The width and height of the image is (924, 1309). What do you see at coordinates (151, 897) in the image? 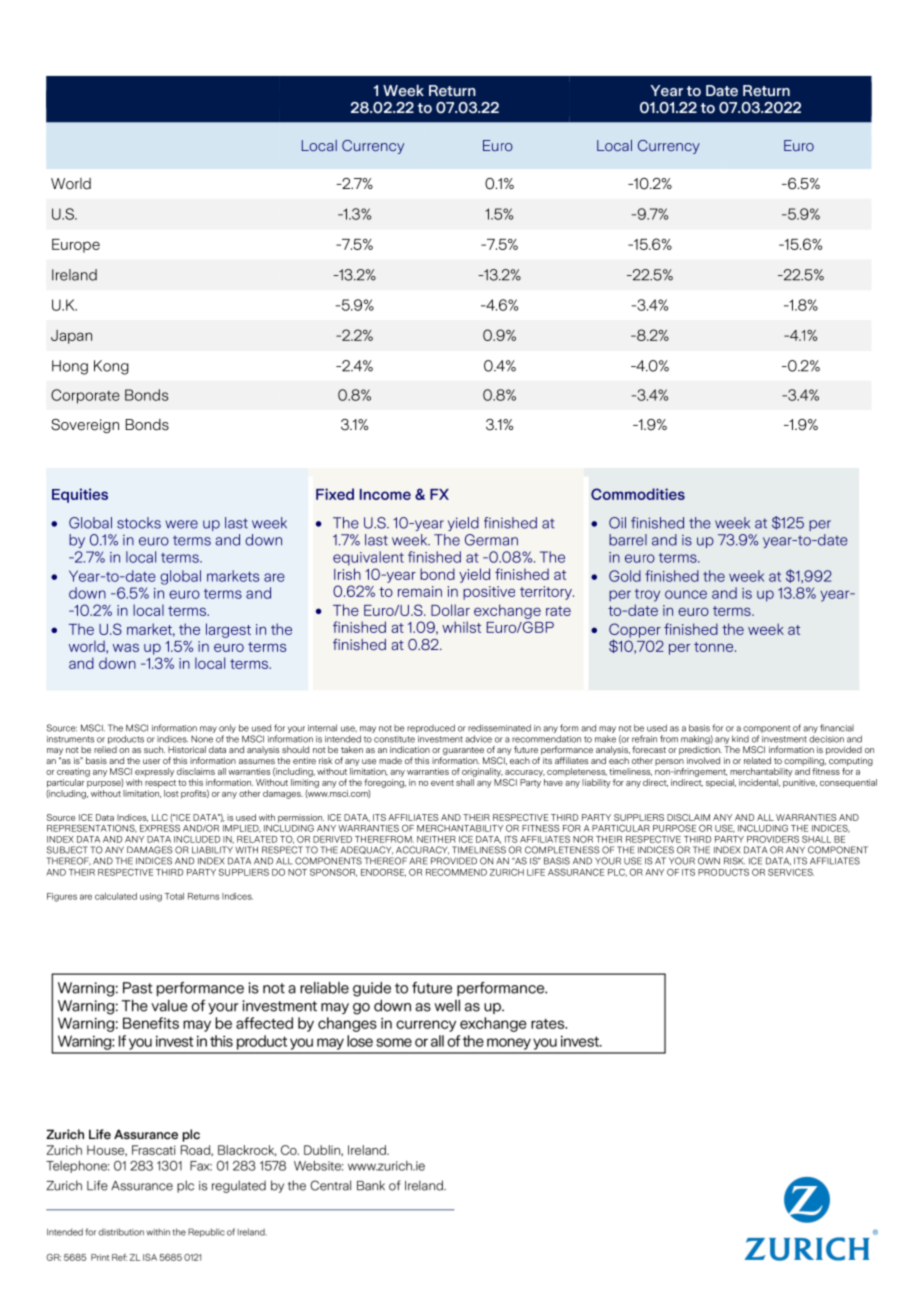
I see `using` at bounding box center [151, 897].
